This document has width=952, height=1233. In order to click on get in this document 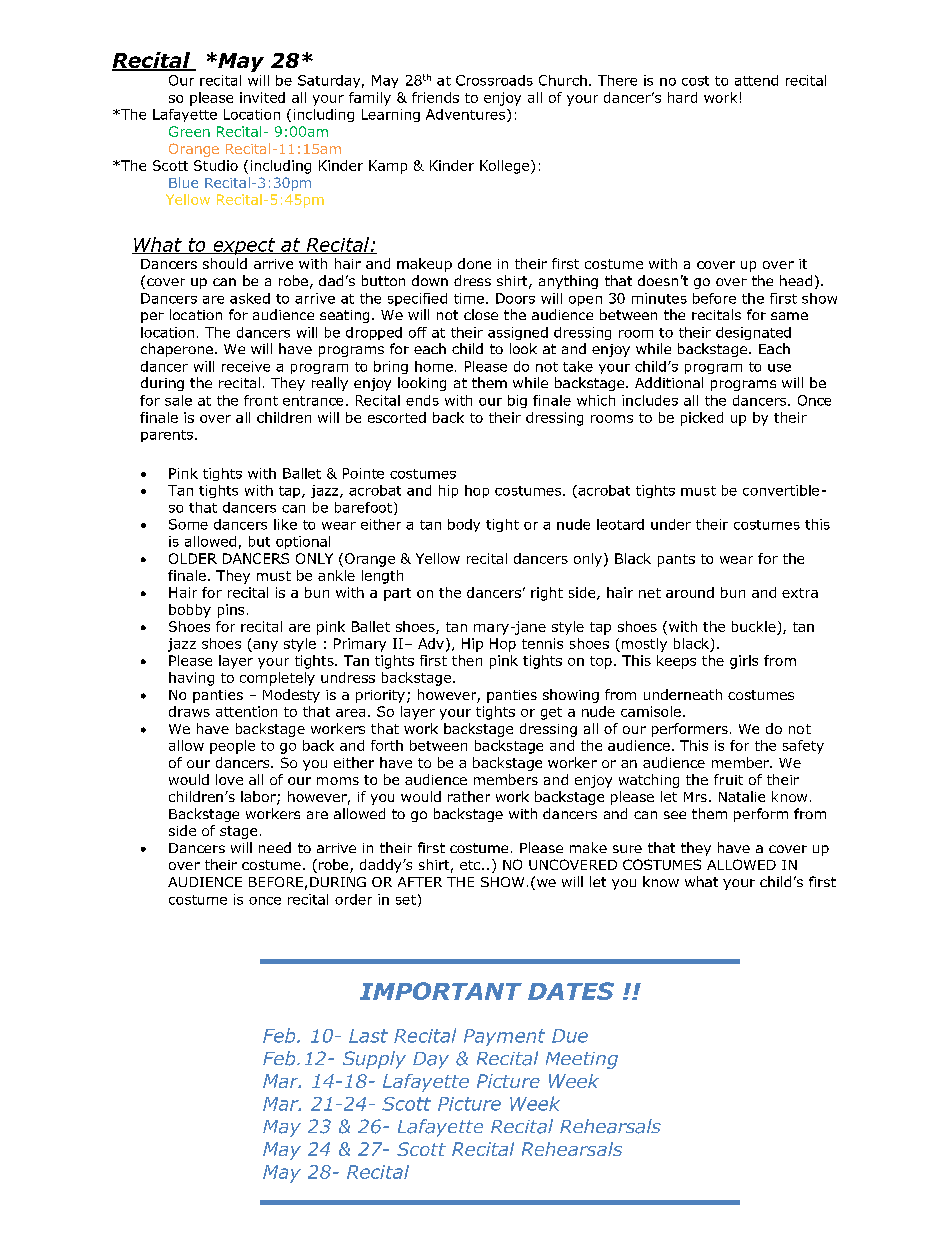, I will do `click(551, 713)`.
